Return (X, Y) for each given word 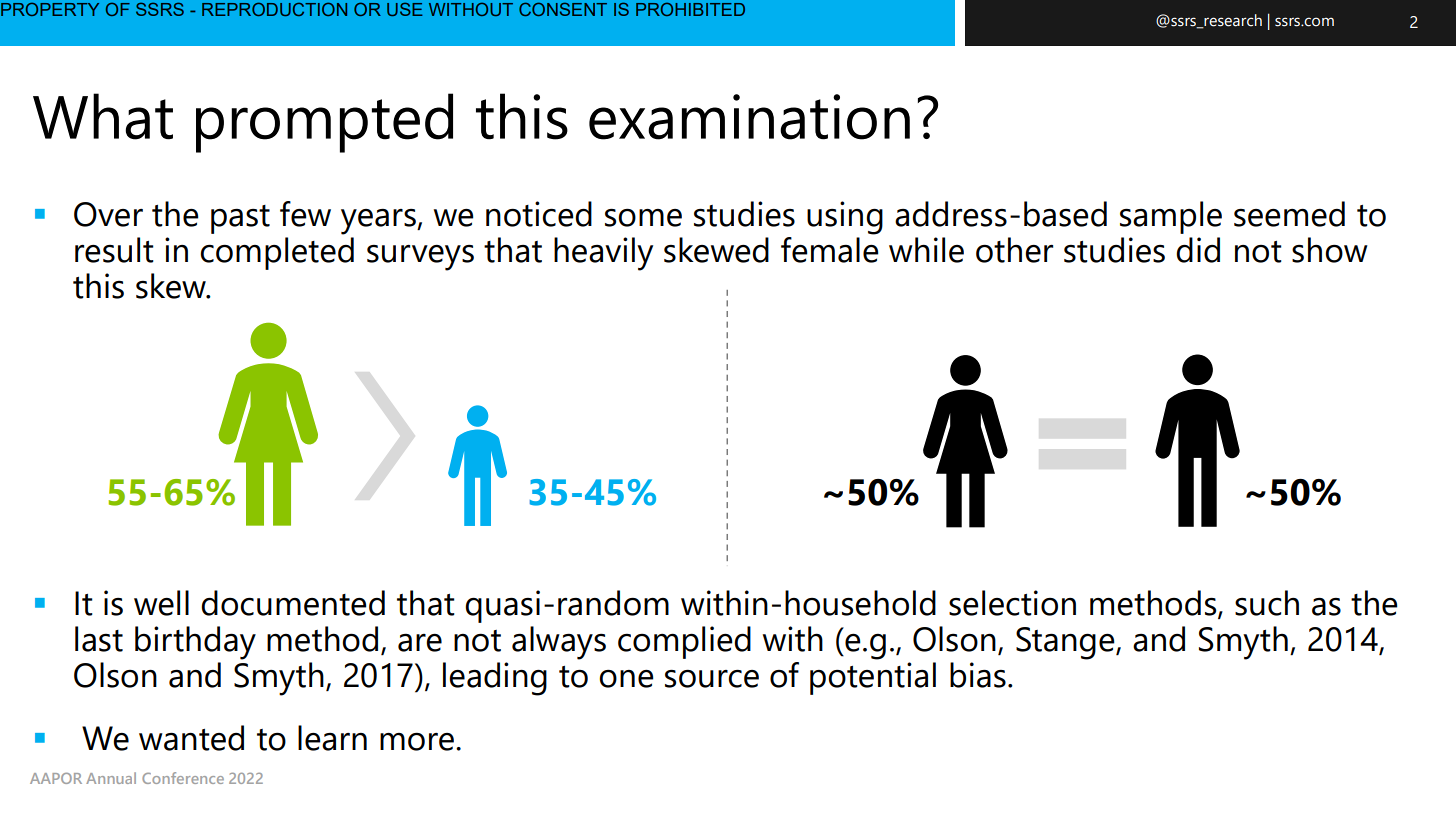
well (161, 603)
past (240, 219)
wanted (191, 738)
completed (277, 253)
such (1267, 603)
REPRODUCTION (274, 9)
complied (684, 642)
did (1198, 250)
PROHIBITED (690, 9)
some (643, 218)
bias (978, 675)
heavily (603, 254)
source (712, 679)
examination (749, 117)
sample (1171, 217)
